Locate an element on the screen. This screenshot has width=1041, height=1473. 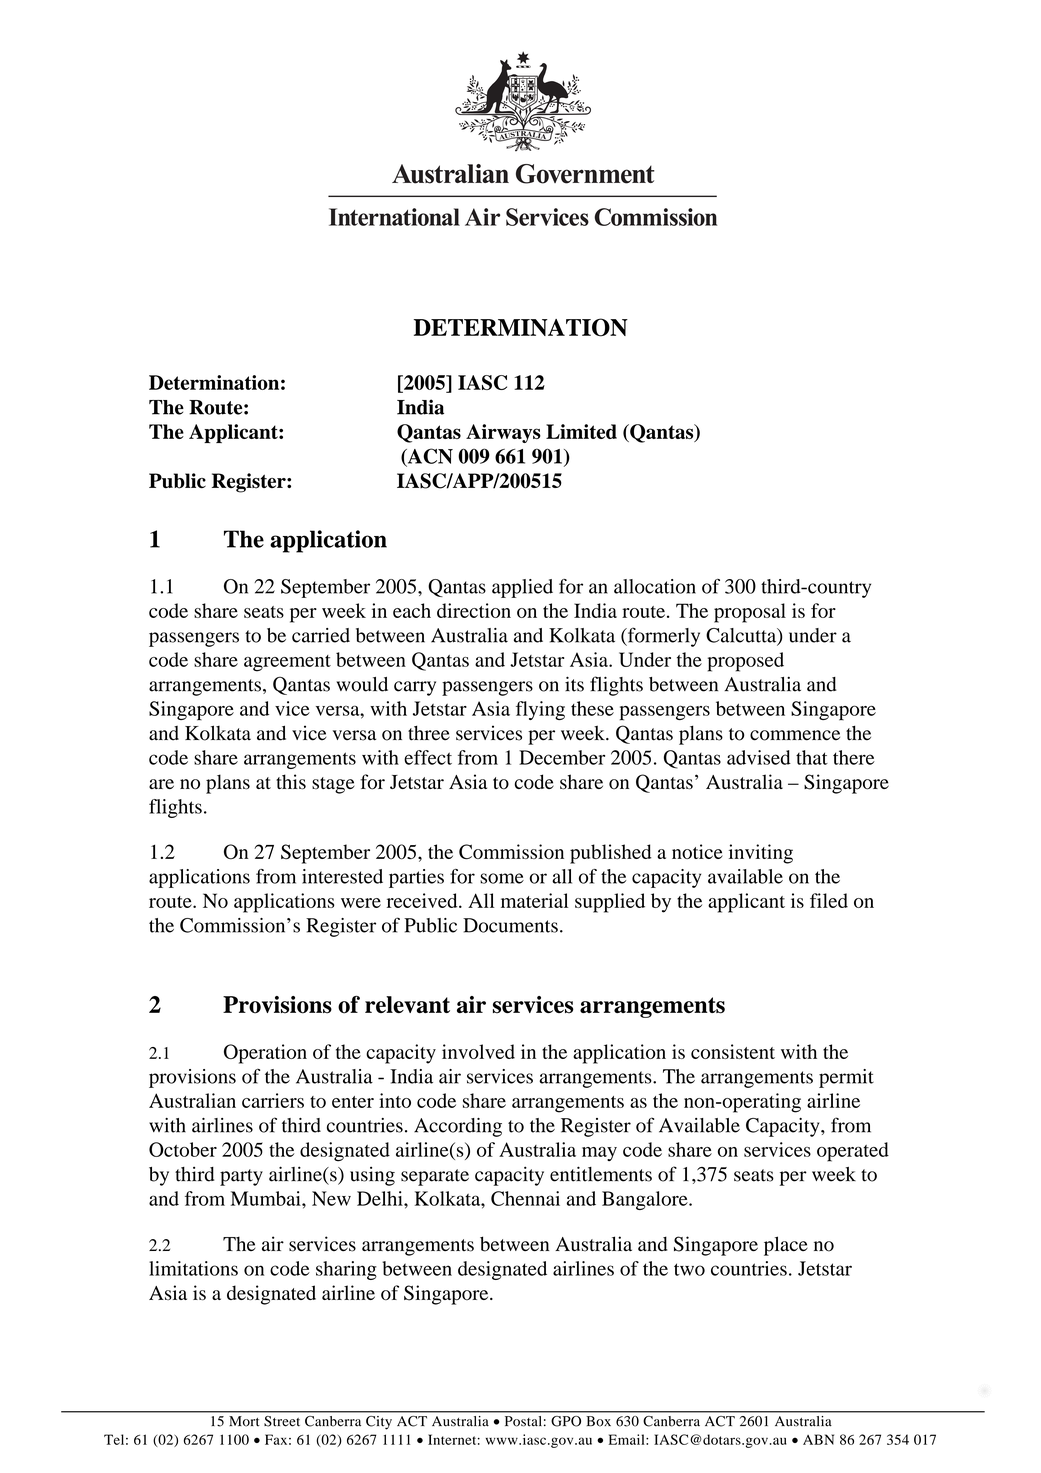
Airways is located at coordinates (503, 433).
